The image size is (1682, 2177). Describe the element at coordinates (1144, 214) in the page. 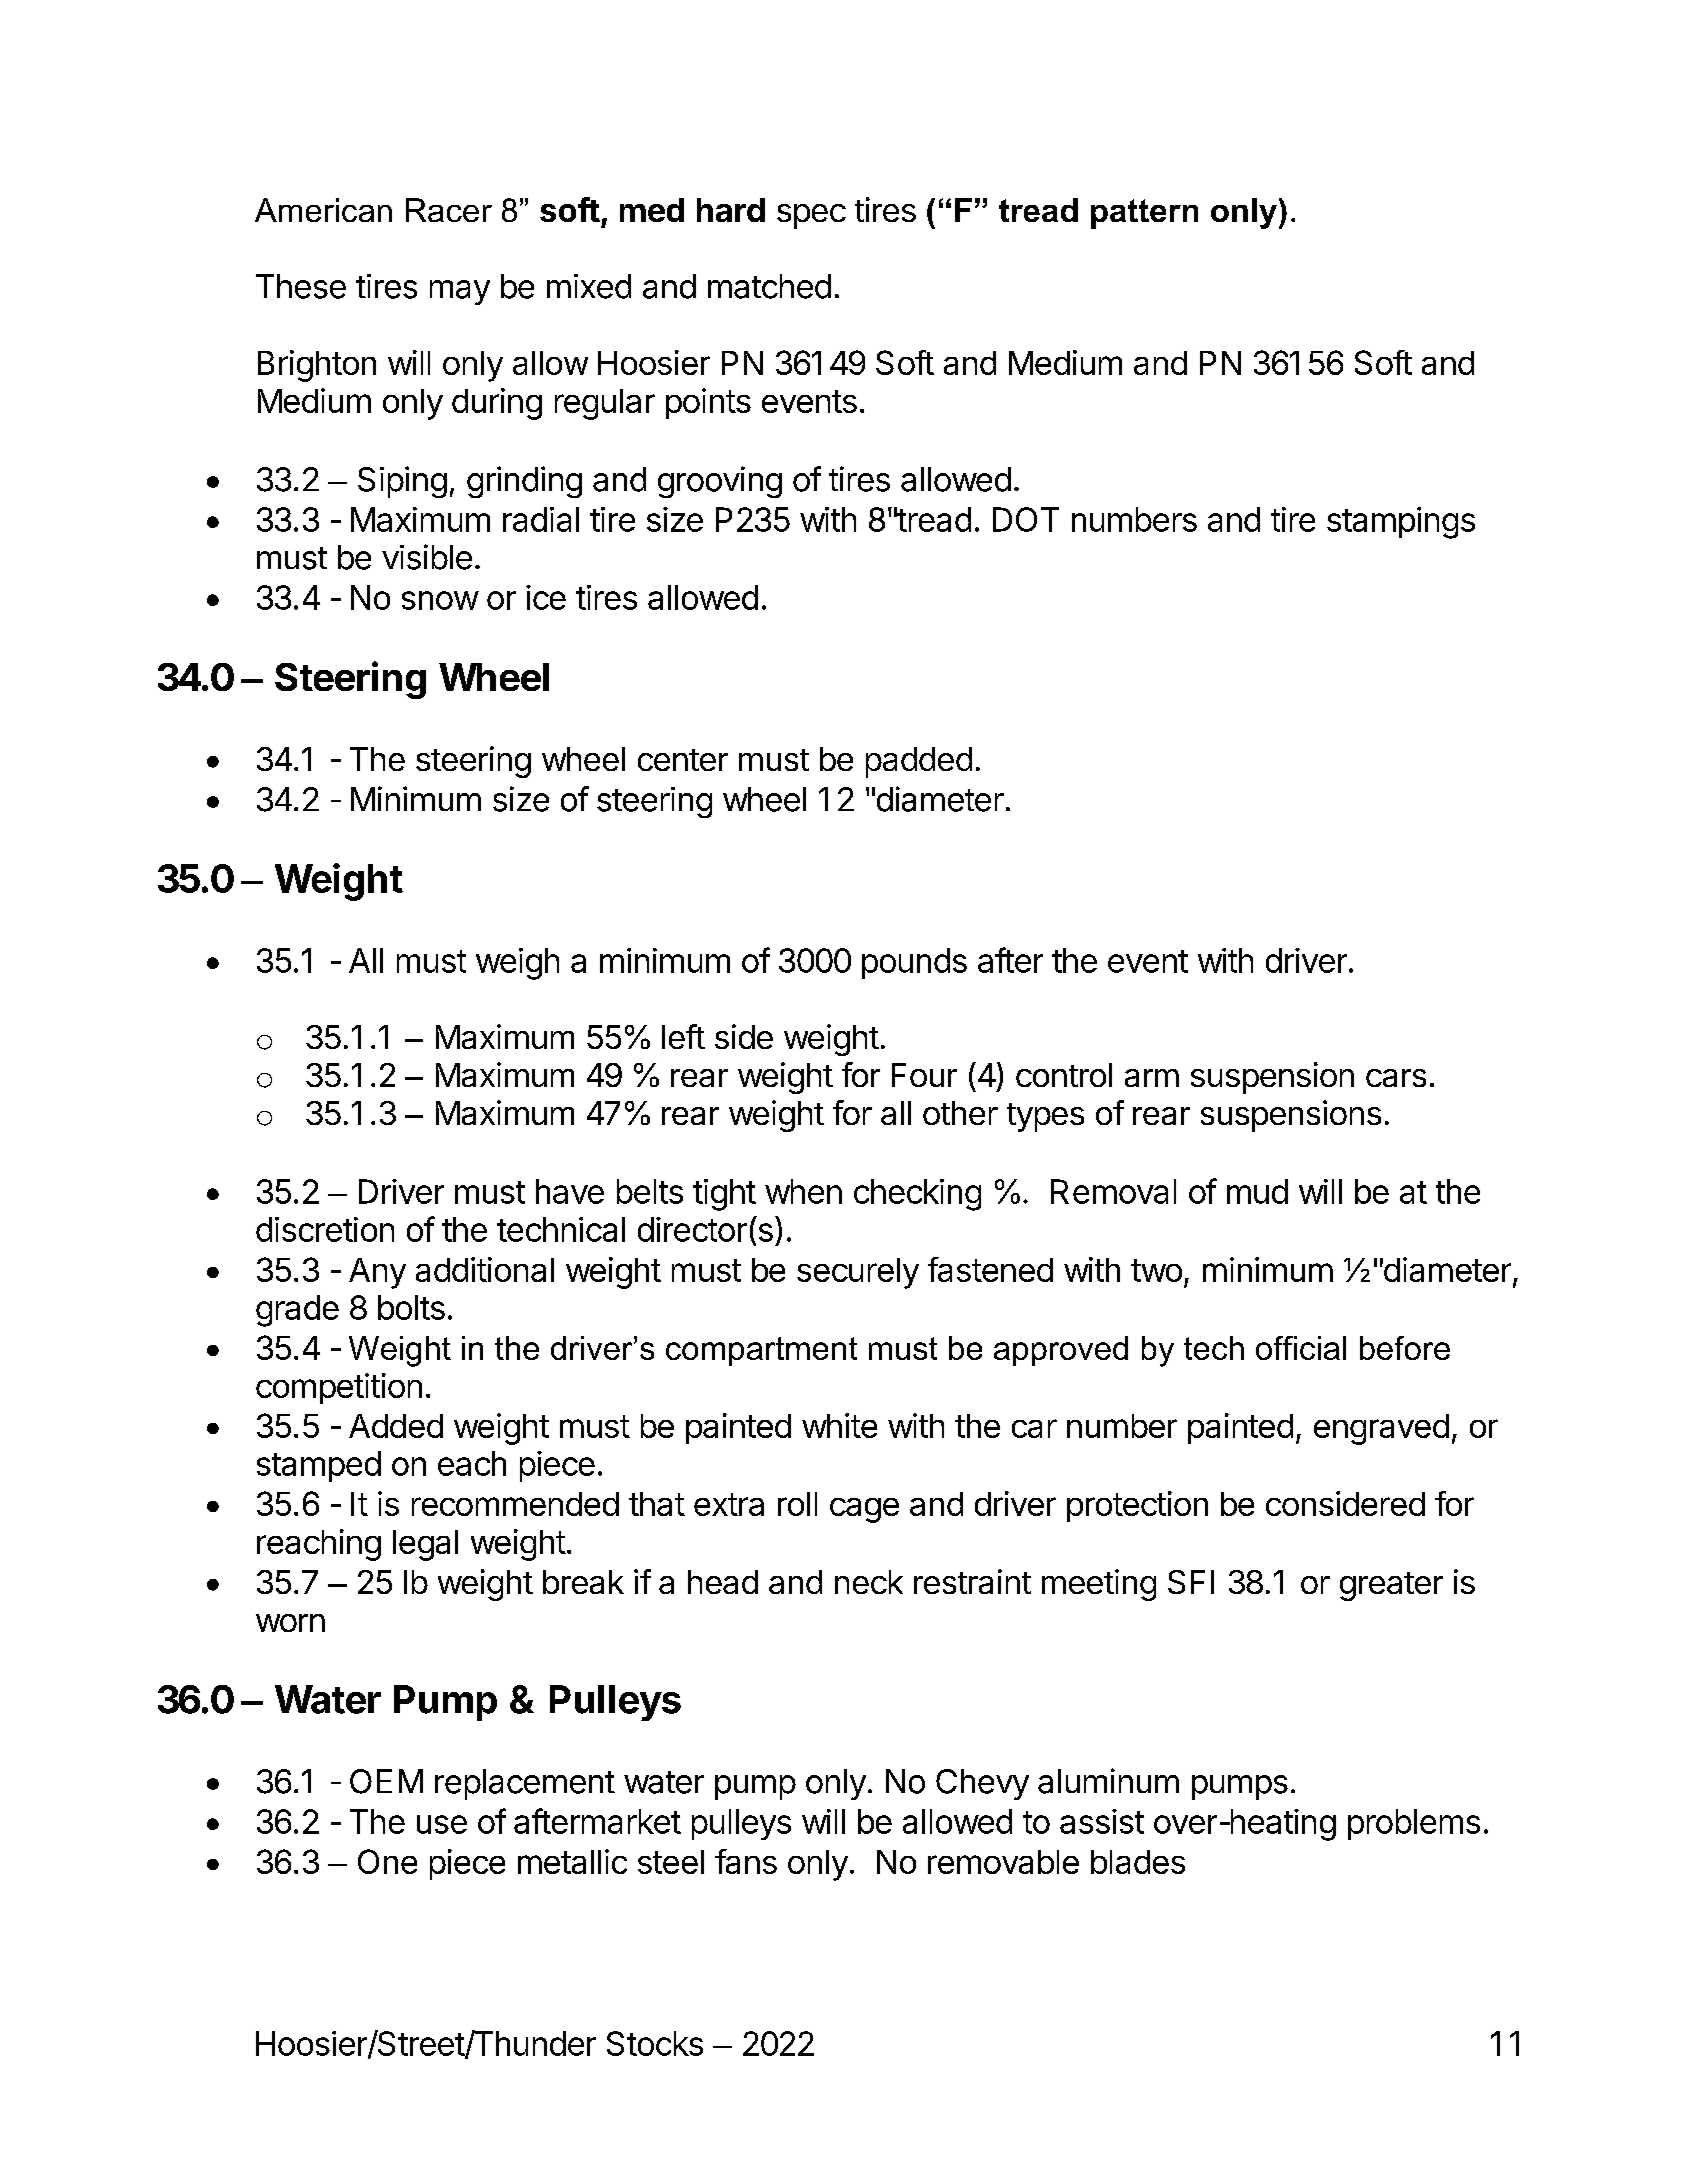

I see `pattern` at that location.
